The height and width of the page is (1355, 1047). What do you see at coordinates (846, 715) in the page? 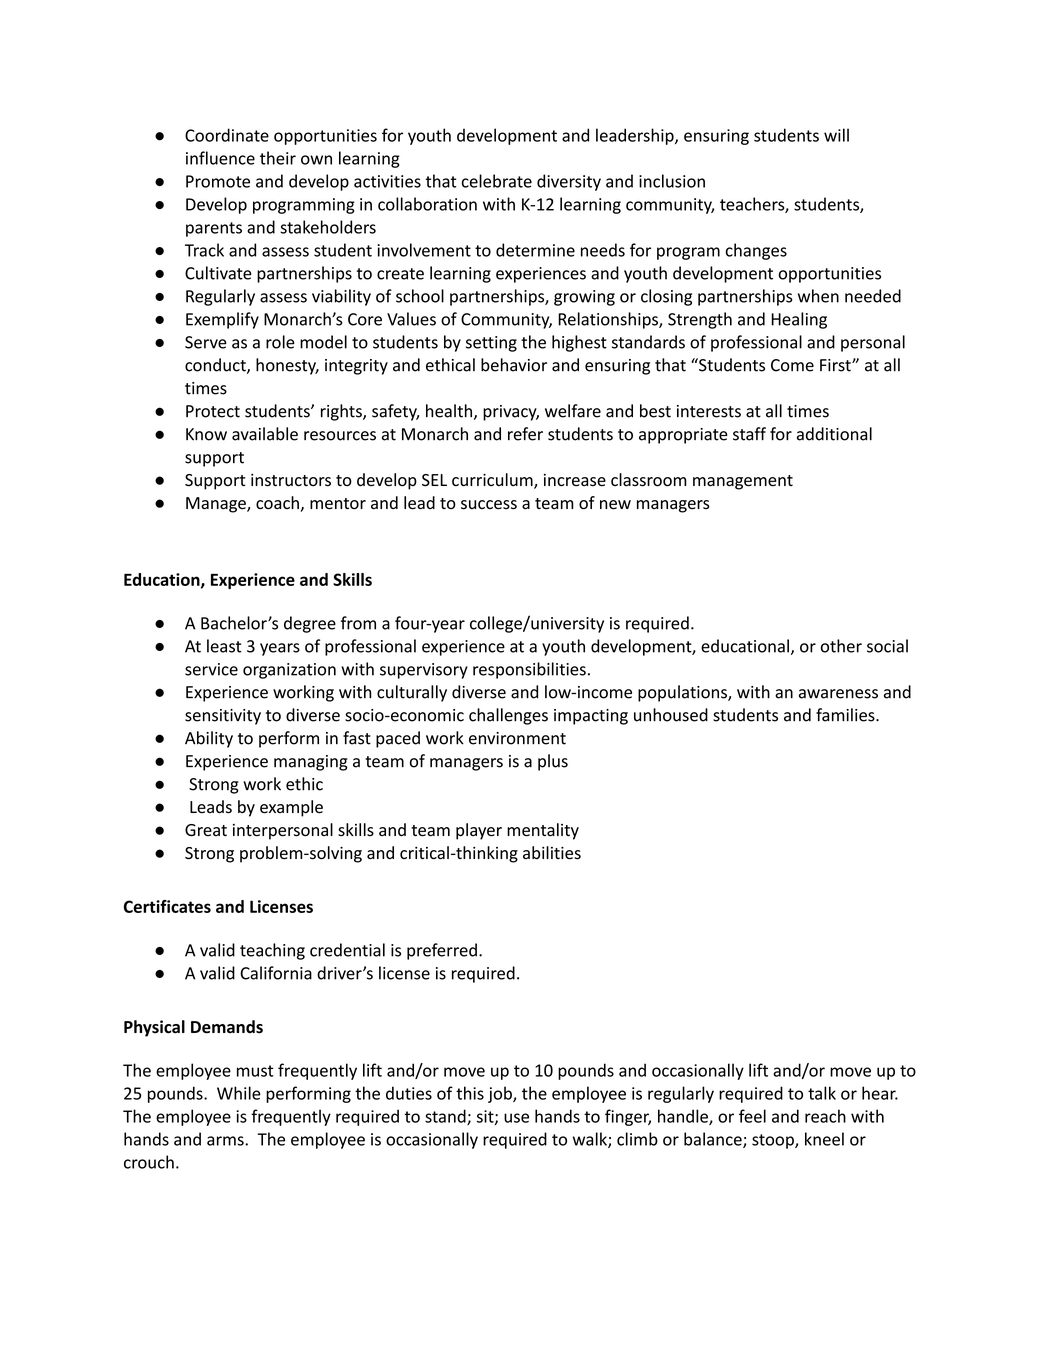
I see `families` at bounding box center [846, 715].
